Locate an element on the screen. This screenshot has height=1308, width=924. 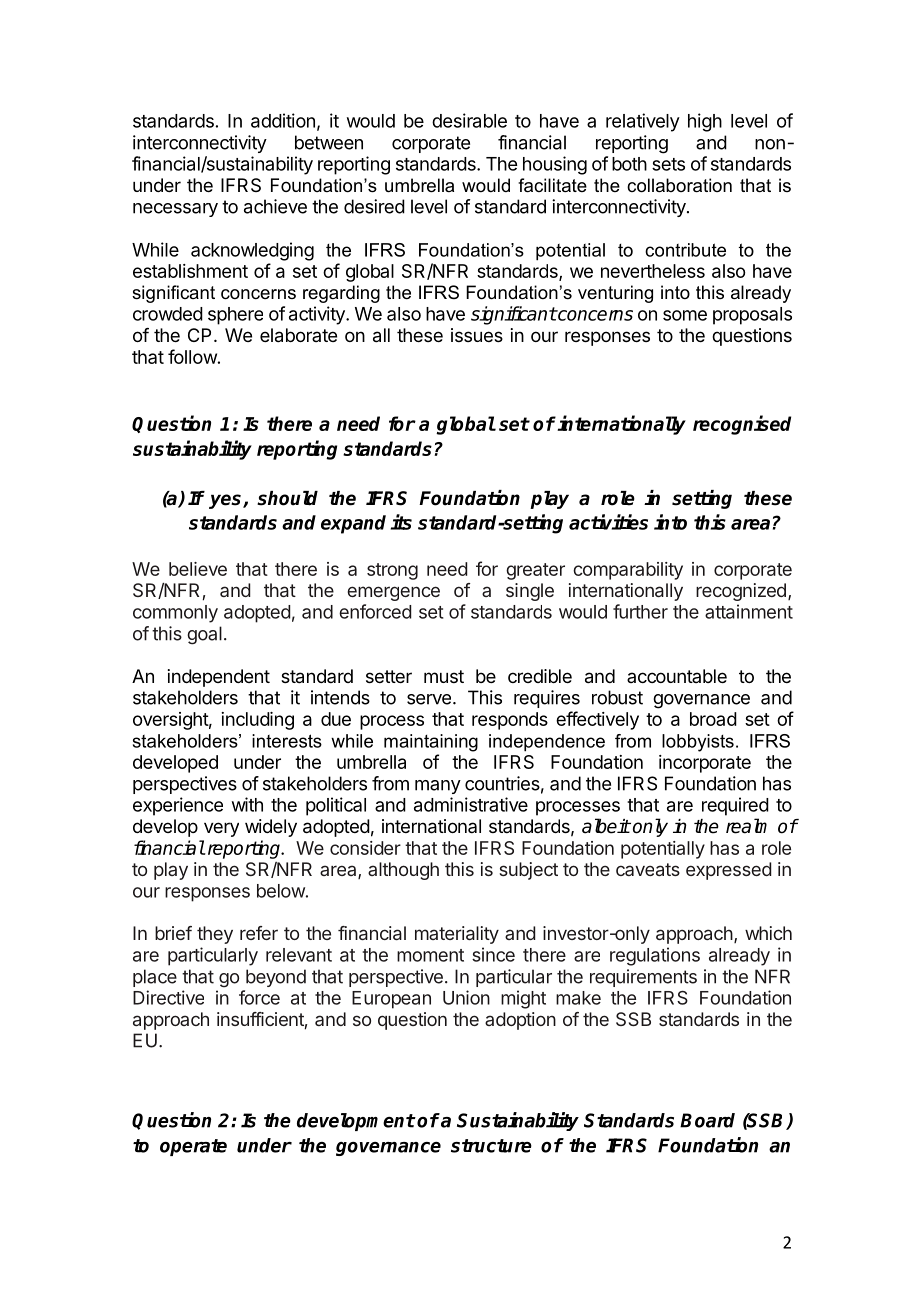
with is located at coordinates (247, 804).
